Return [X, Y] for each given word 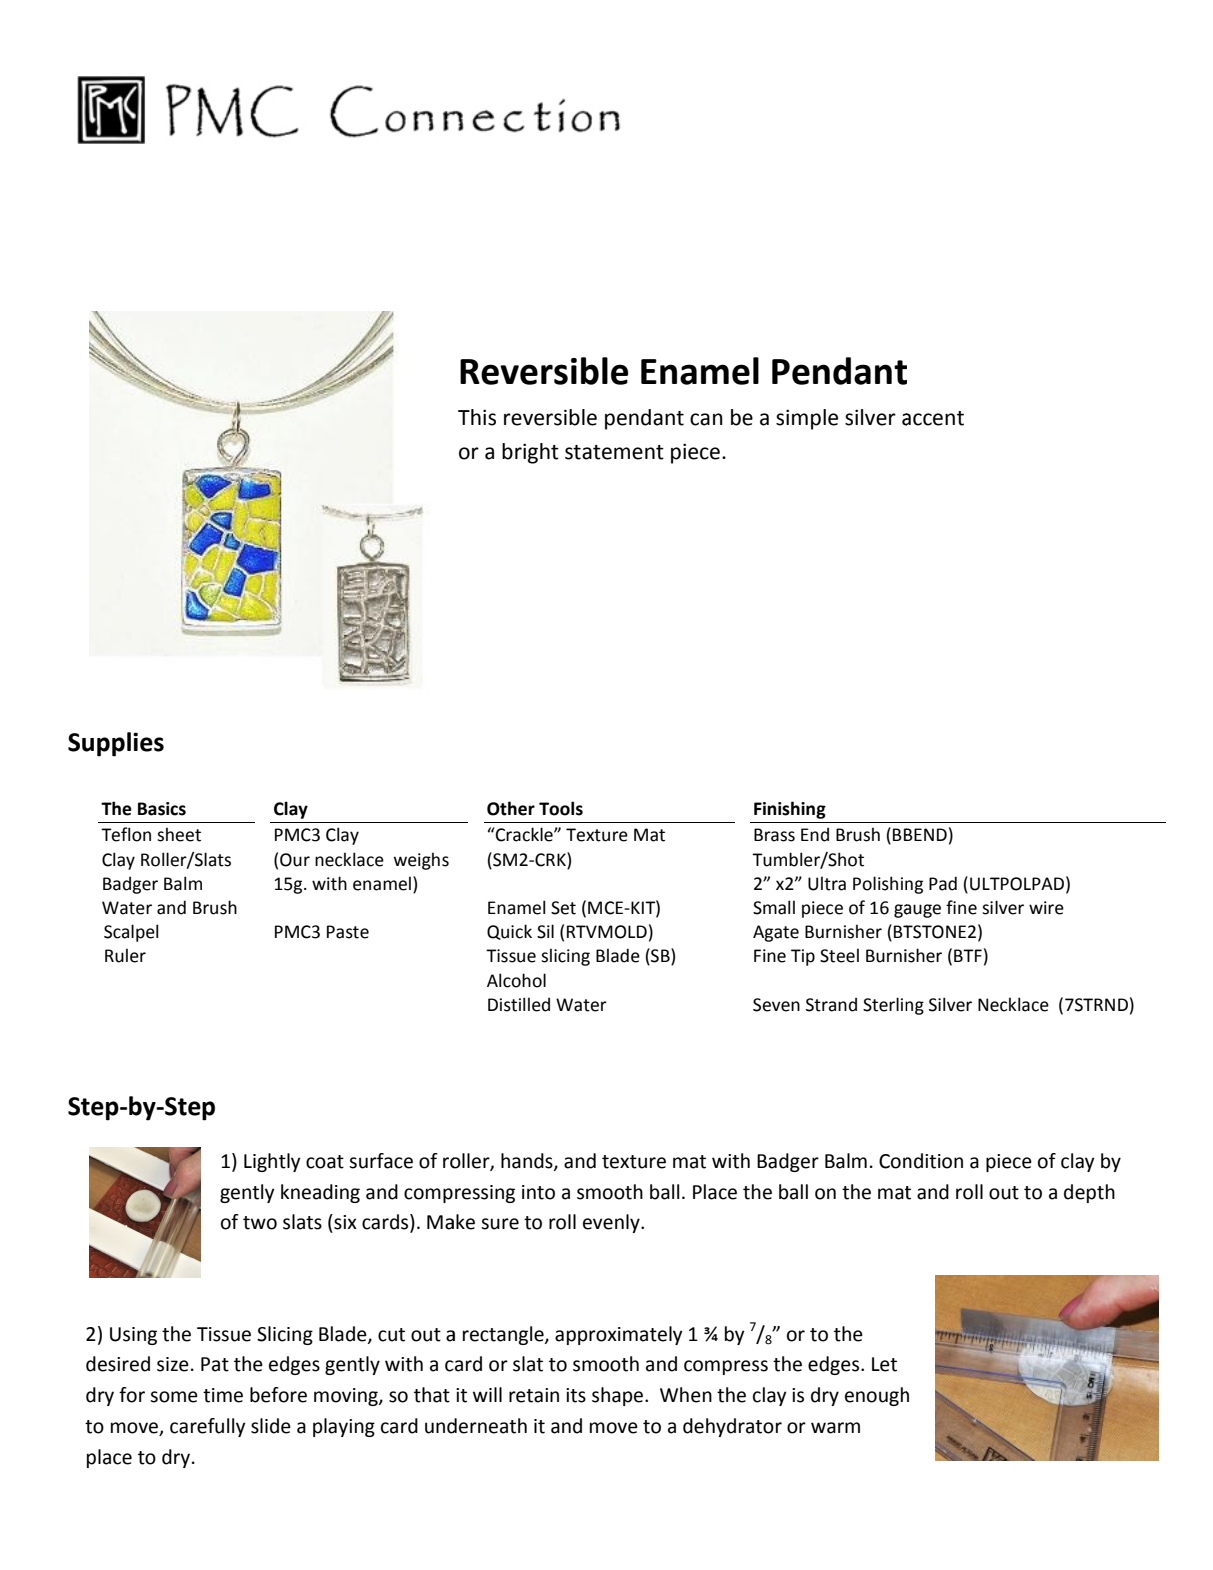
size [173, 1364]
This [477, 417]
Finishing [790, 810]
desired [118, 1364]
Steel [839, 955]
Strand [831, 1004]
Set [563, 908]
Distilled [519, 1004]
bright [530, 453]
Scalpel [131, 933]
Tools [561, 808]
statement [614, 452]
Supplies [116, 744]
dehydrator [732, 1427]
